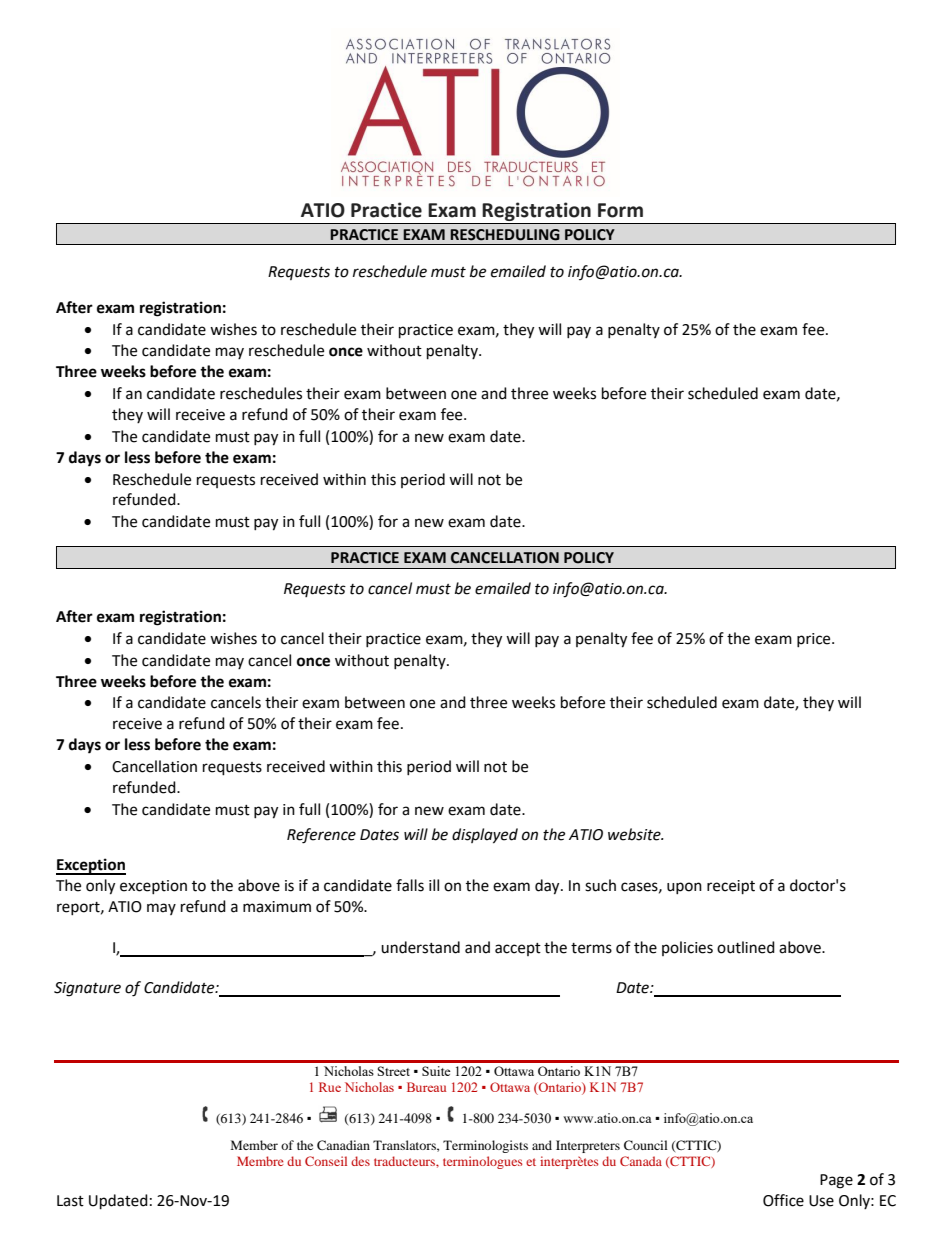 This screenshot has width=952, height=1233. Describe the element at coordinates (620, 210) in the screenshot. I see `Form` at that location.
